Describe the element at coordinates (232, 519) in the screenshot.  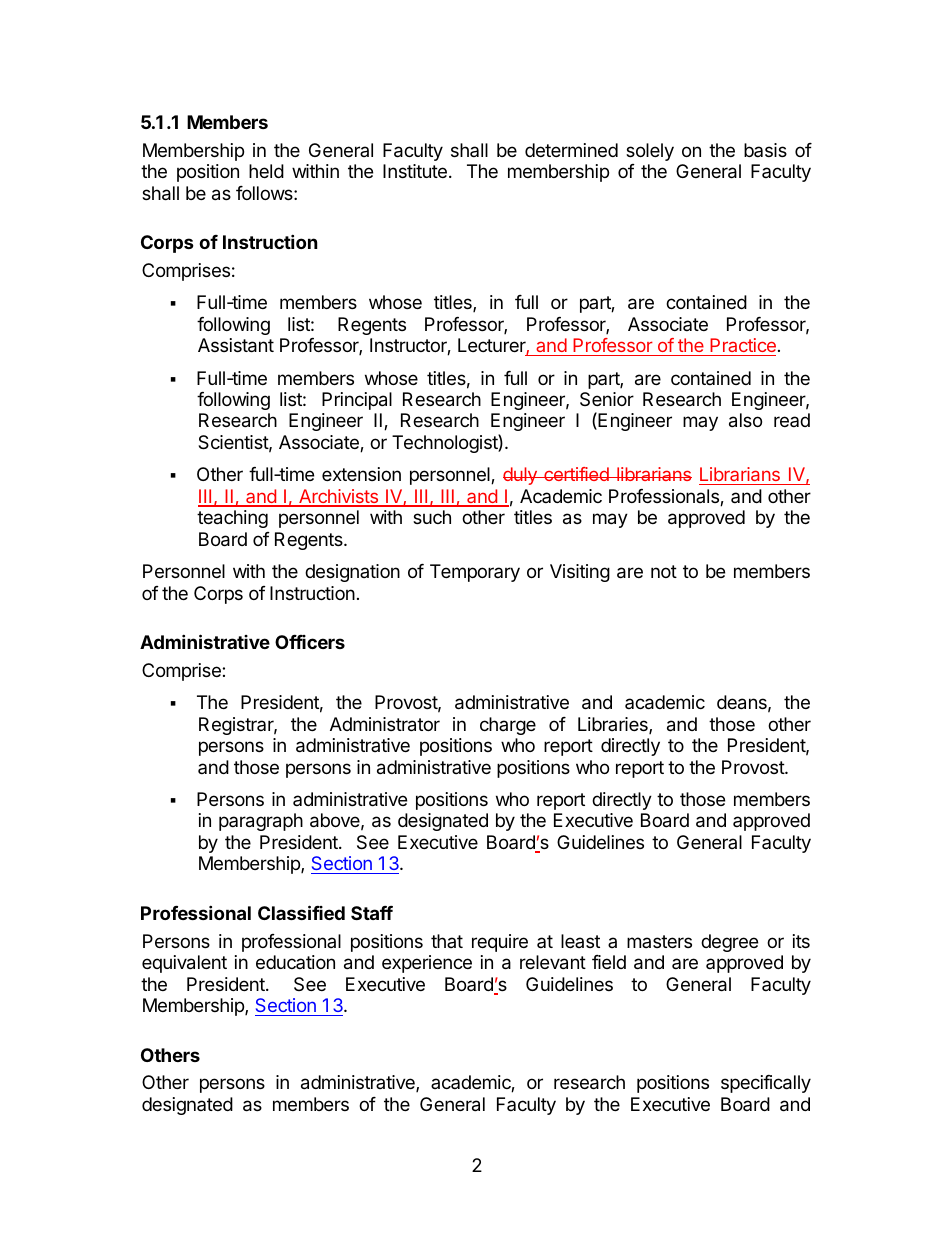
I see `teaching` at that location.
